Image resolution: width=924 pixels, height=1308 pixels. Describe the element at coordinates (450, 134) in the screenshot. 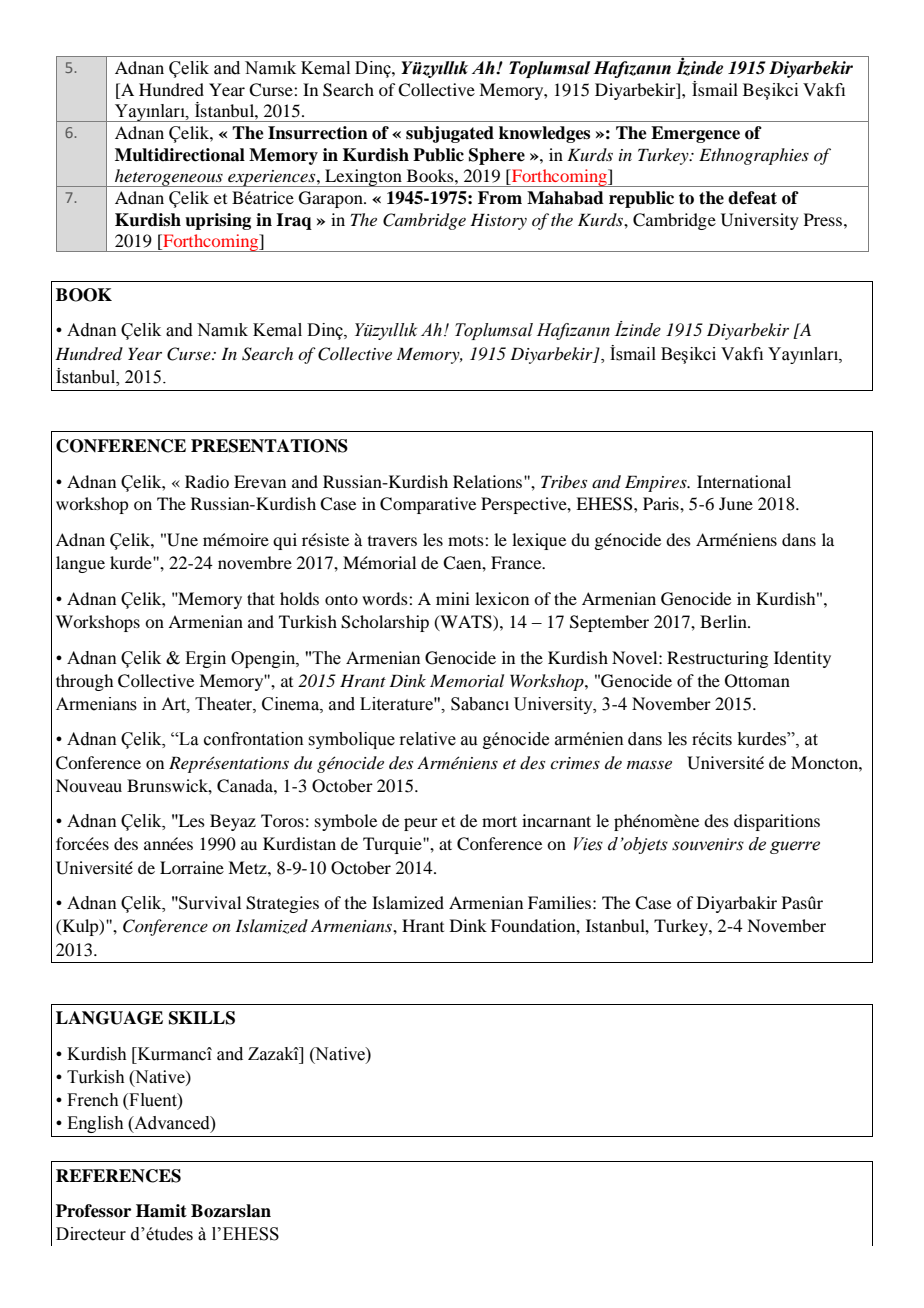

I see `subjugated` at that location.
